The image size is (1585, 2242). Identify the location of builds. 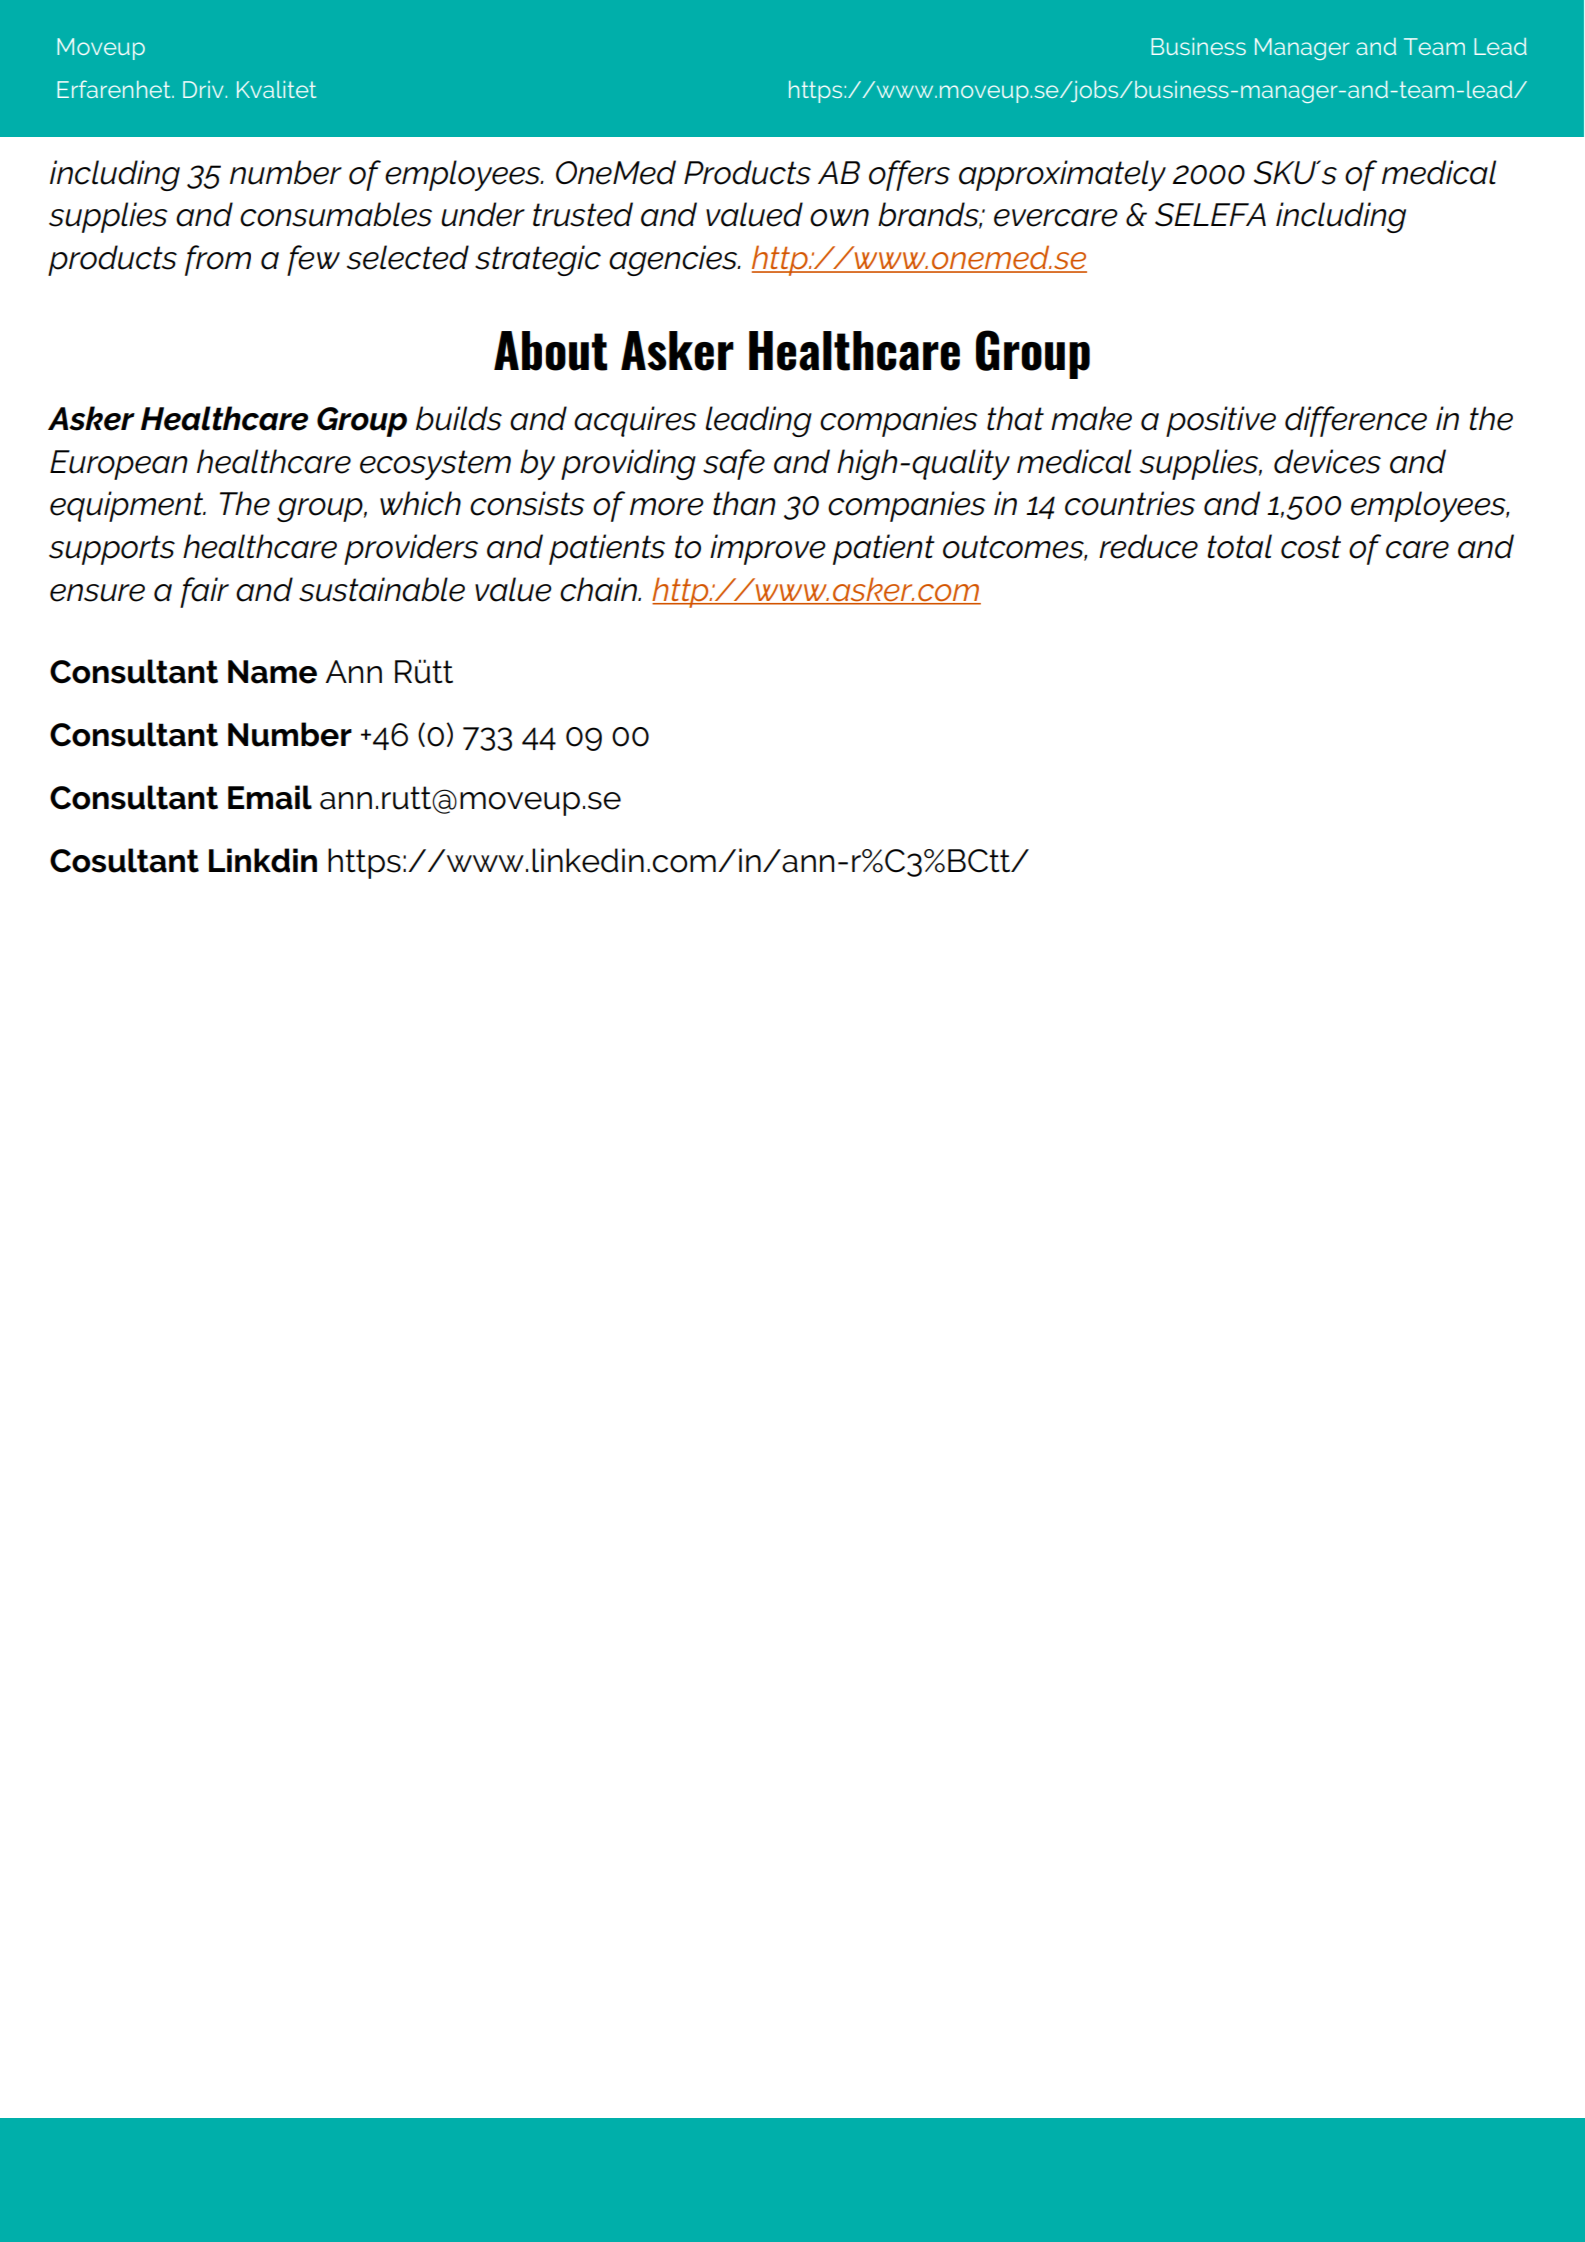
(459, 418).
